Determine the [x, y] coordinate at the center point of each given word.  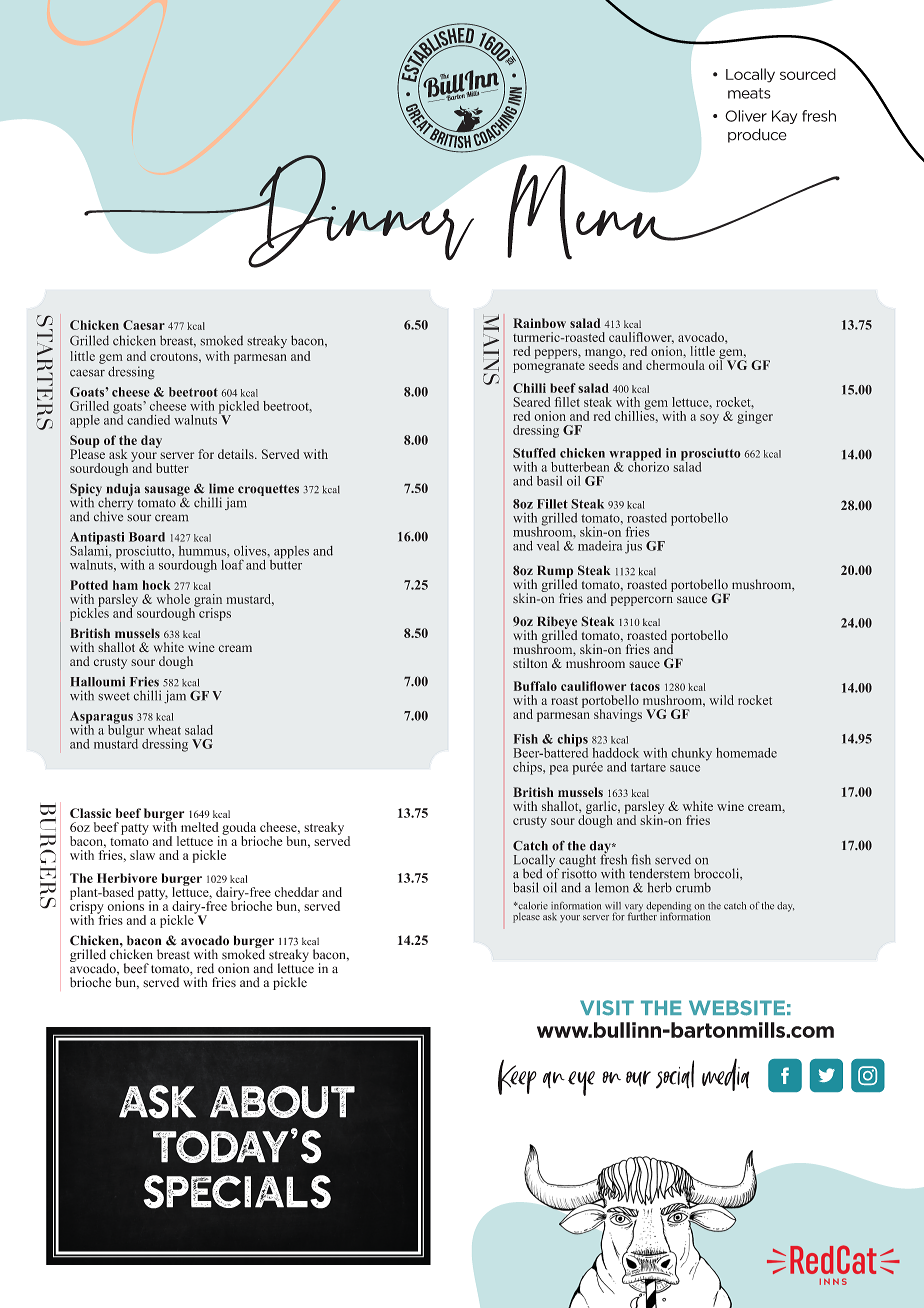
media [726, 1075]
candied [148, 420]
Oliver [746, 116]
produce [757, 135]
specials [237, 1192]
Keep [517, 1077]
